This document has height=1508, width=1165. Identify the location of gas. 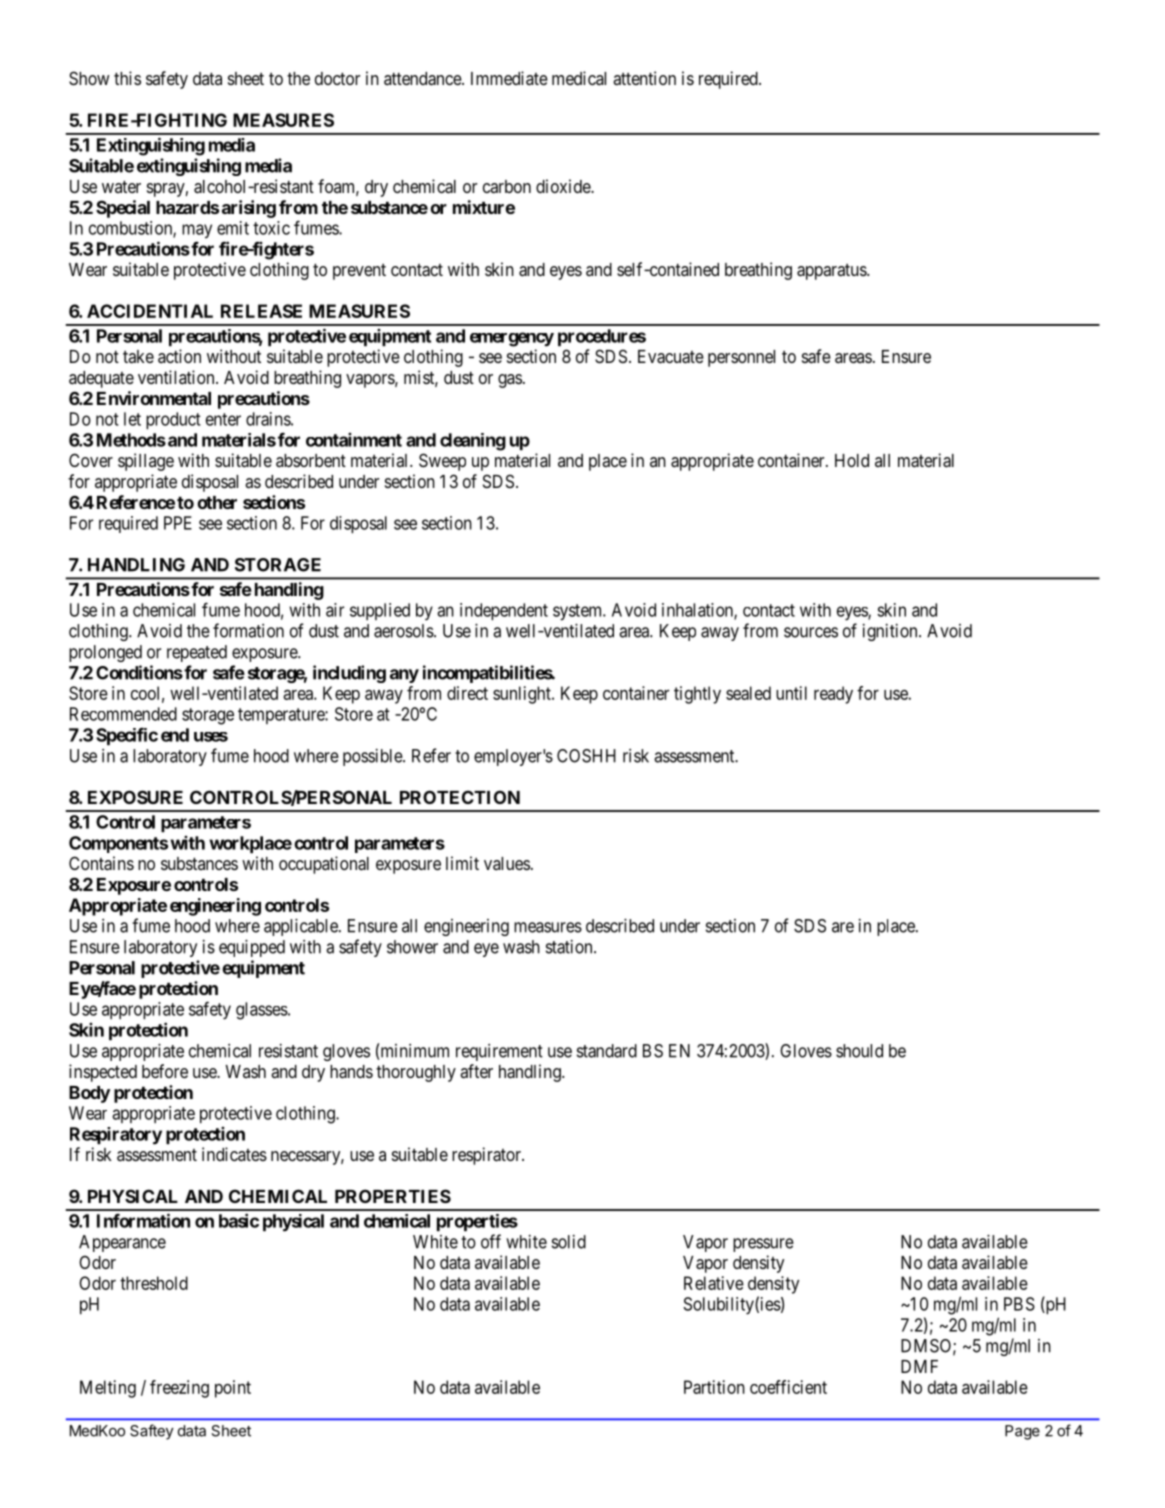
(510, 381).
